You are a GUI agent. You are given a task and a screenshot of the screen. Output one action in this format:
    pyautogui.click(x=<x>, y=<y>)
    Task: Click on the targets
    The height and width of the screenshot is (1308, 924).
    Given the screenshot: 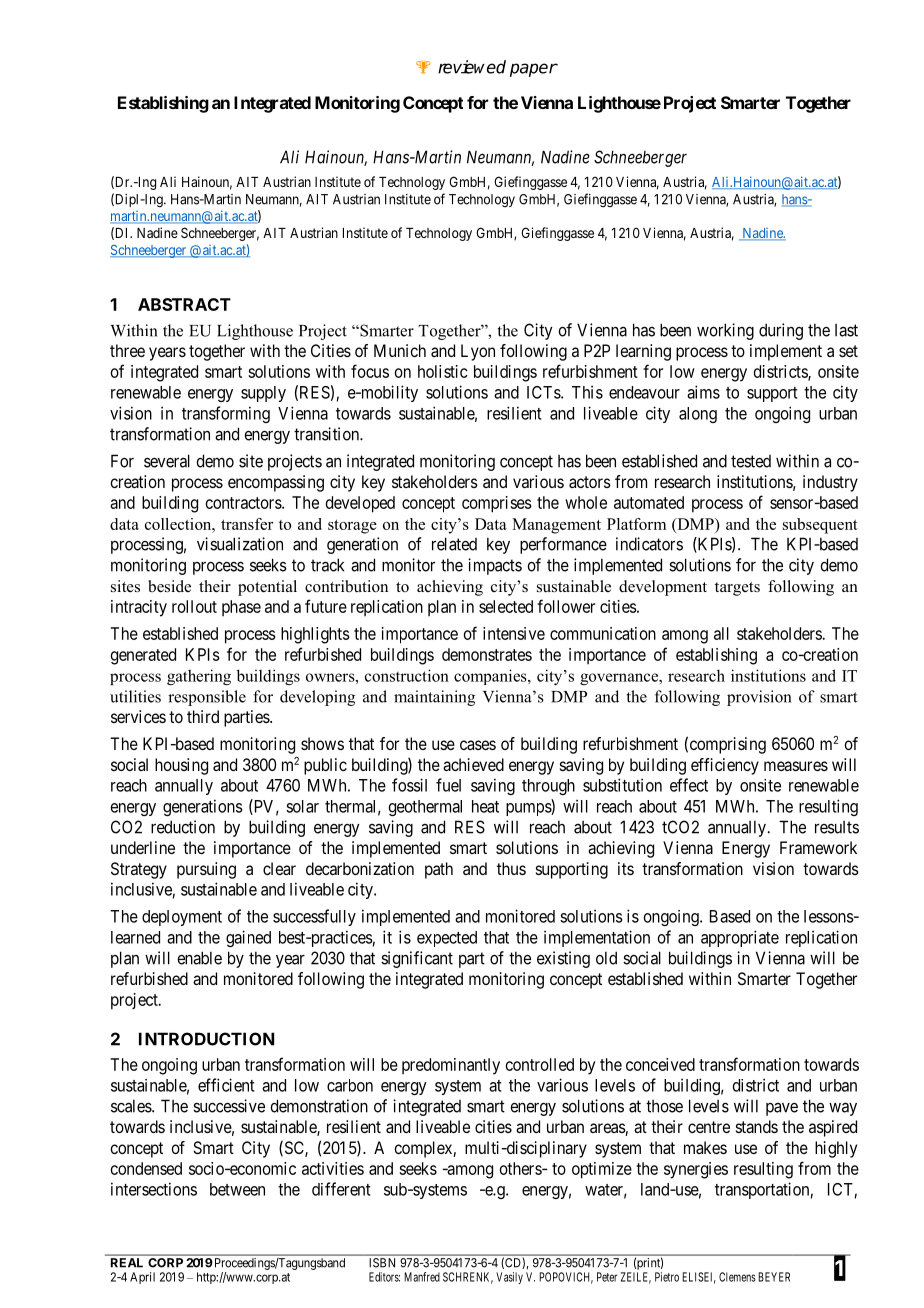 What is the action you would take?
    pyautogui.click(x=737, y=589)
